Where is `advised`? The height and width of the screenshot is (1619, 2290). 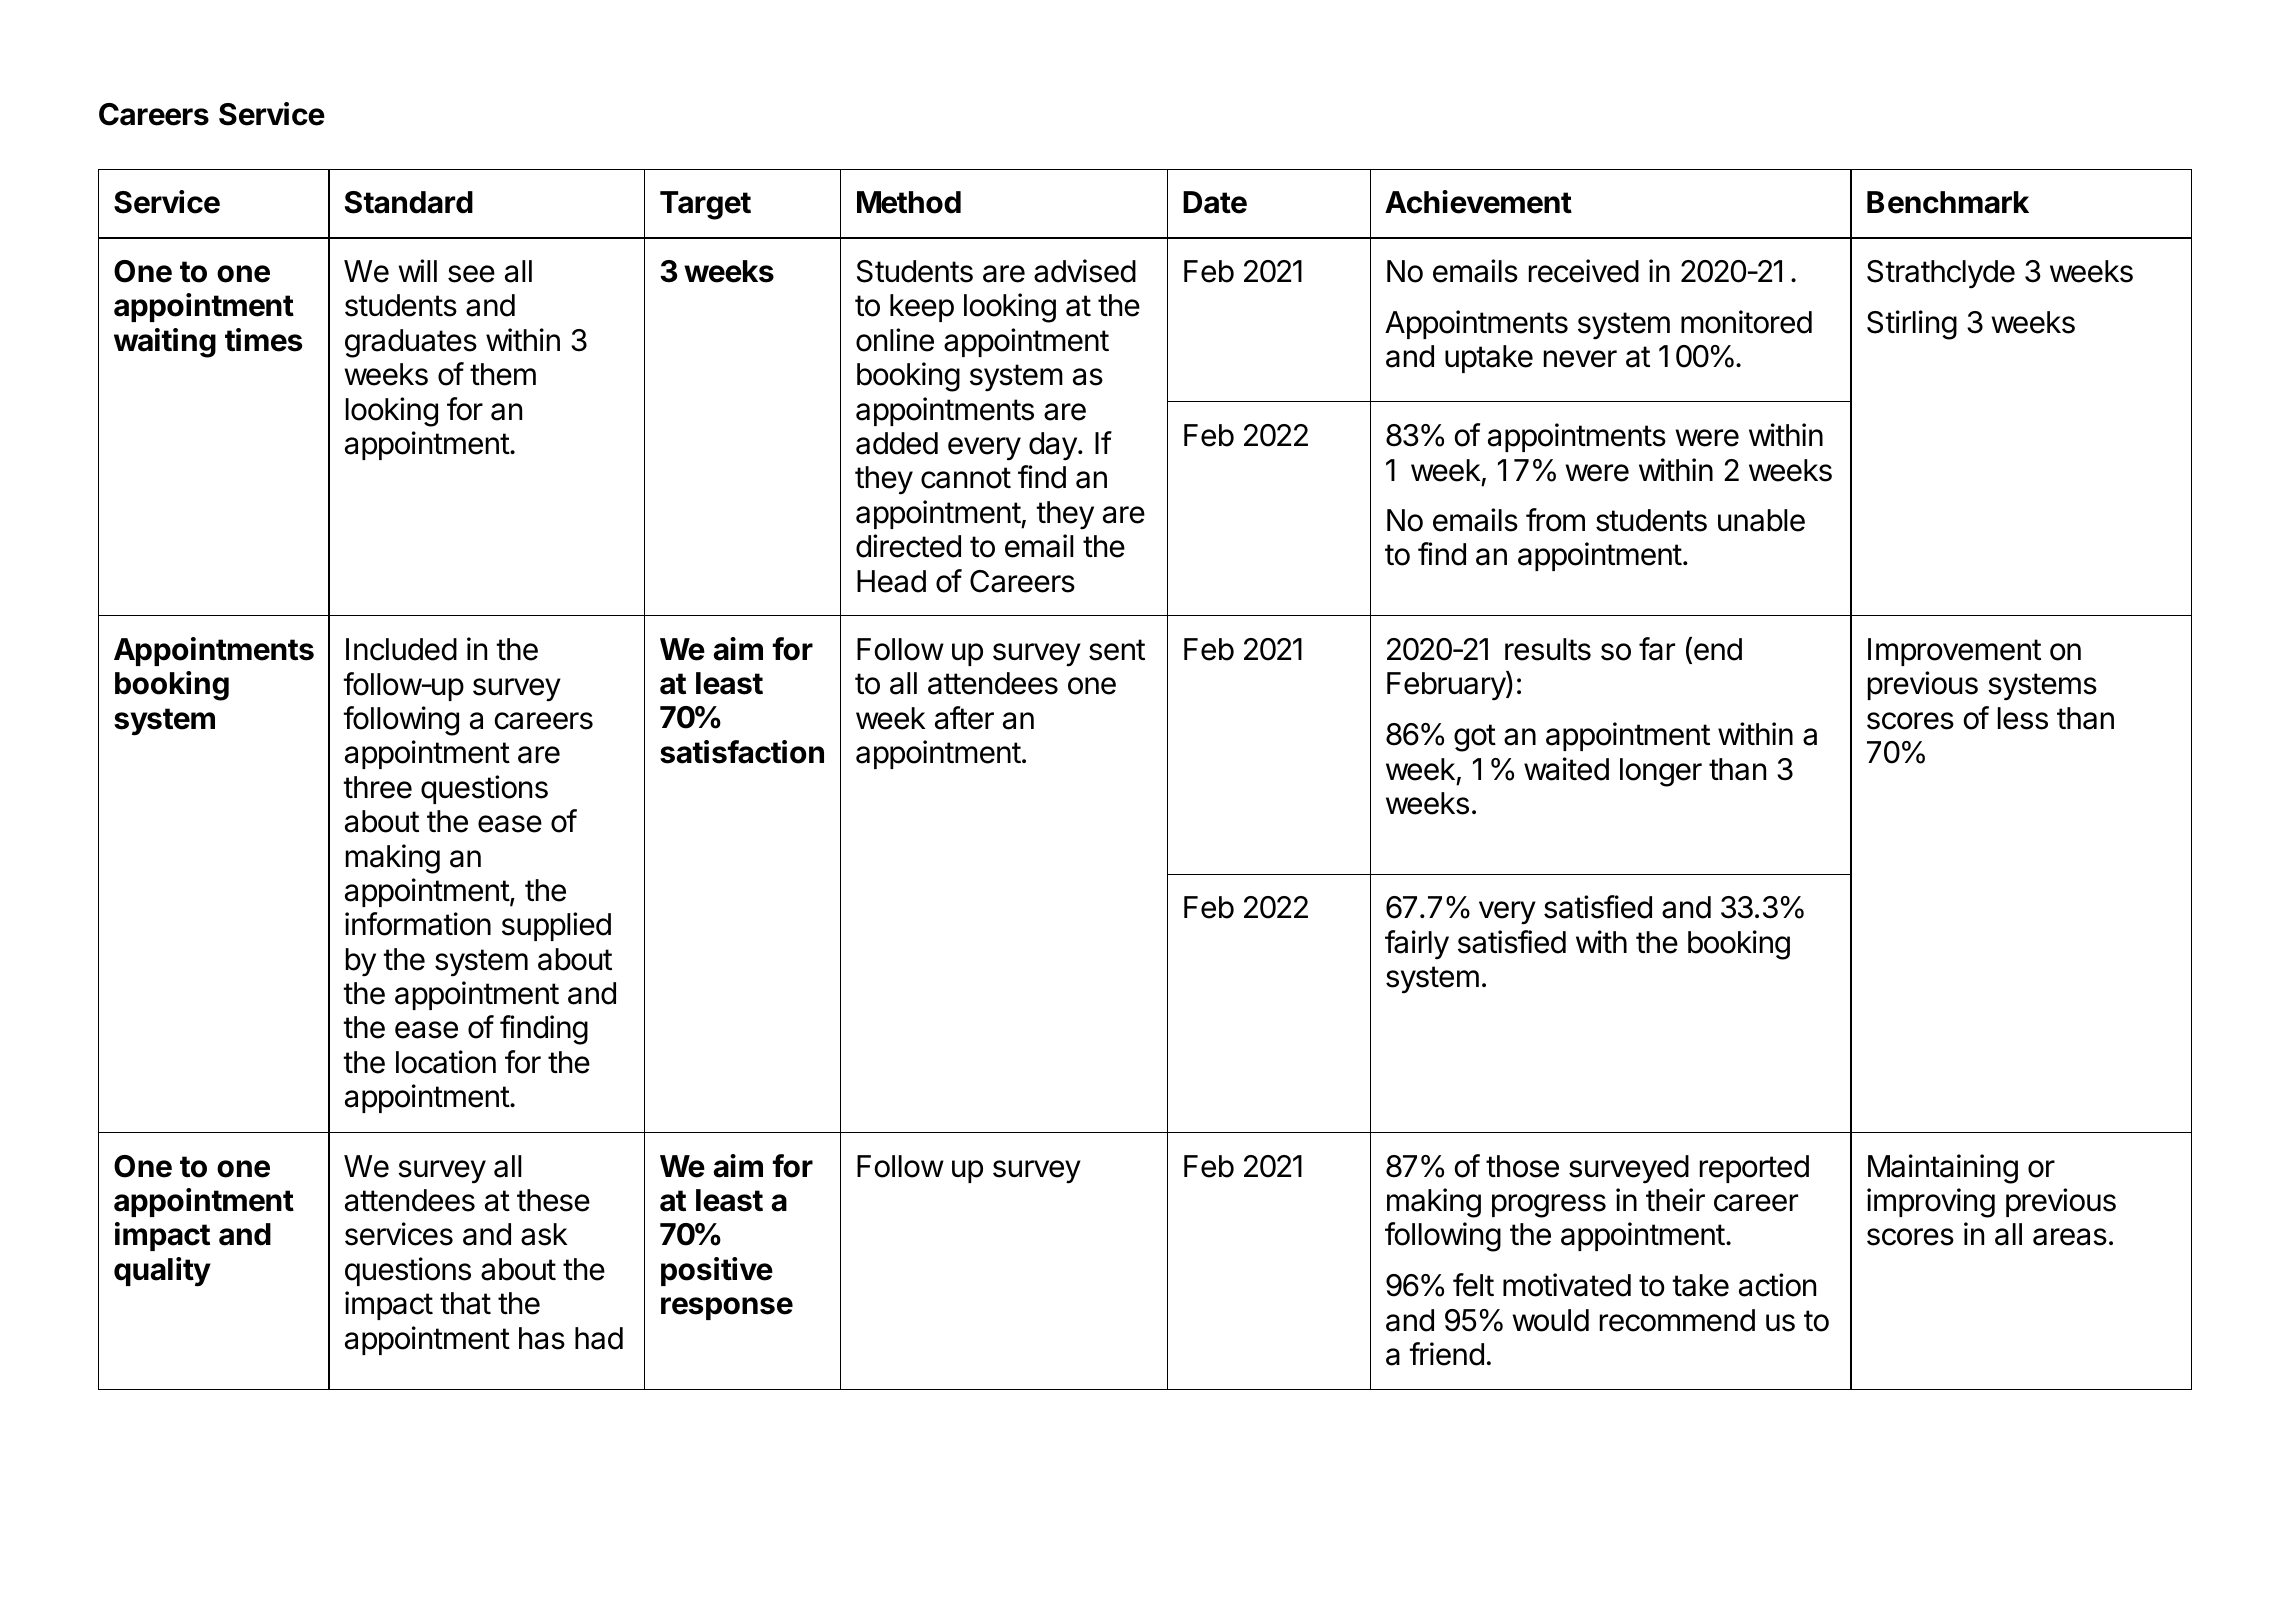
advised is located at coordinates (1085, 271).
